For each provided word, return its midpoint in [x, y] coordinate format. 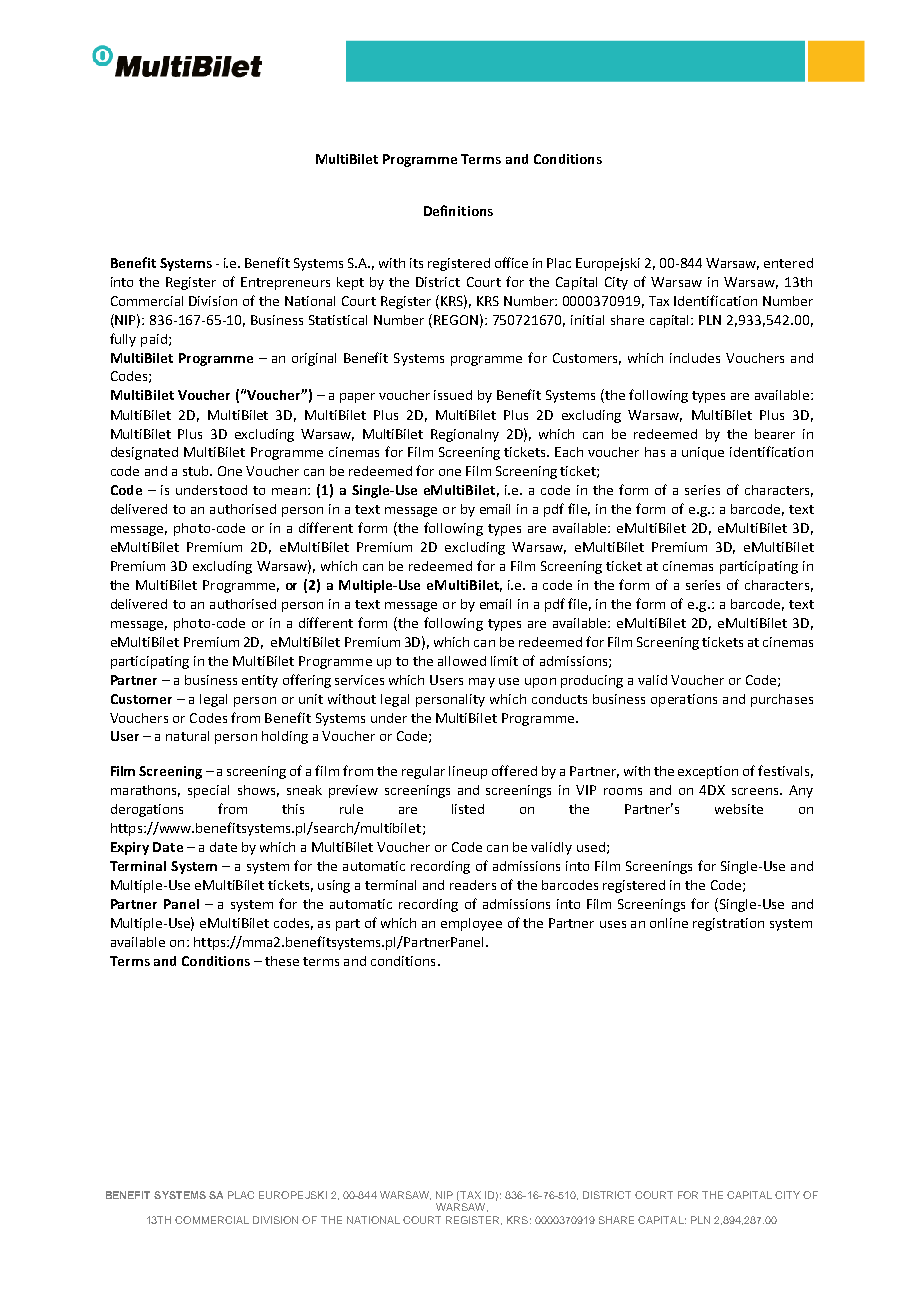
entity [260, 681]
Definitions [458, 210]
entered [788, 263]
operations [684, 700]
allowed [462, 661]
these [282, 961]
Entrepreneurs [285, 283]
